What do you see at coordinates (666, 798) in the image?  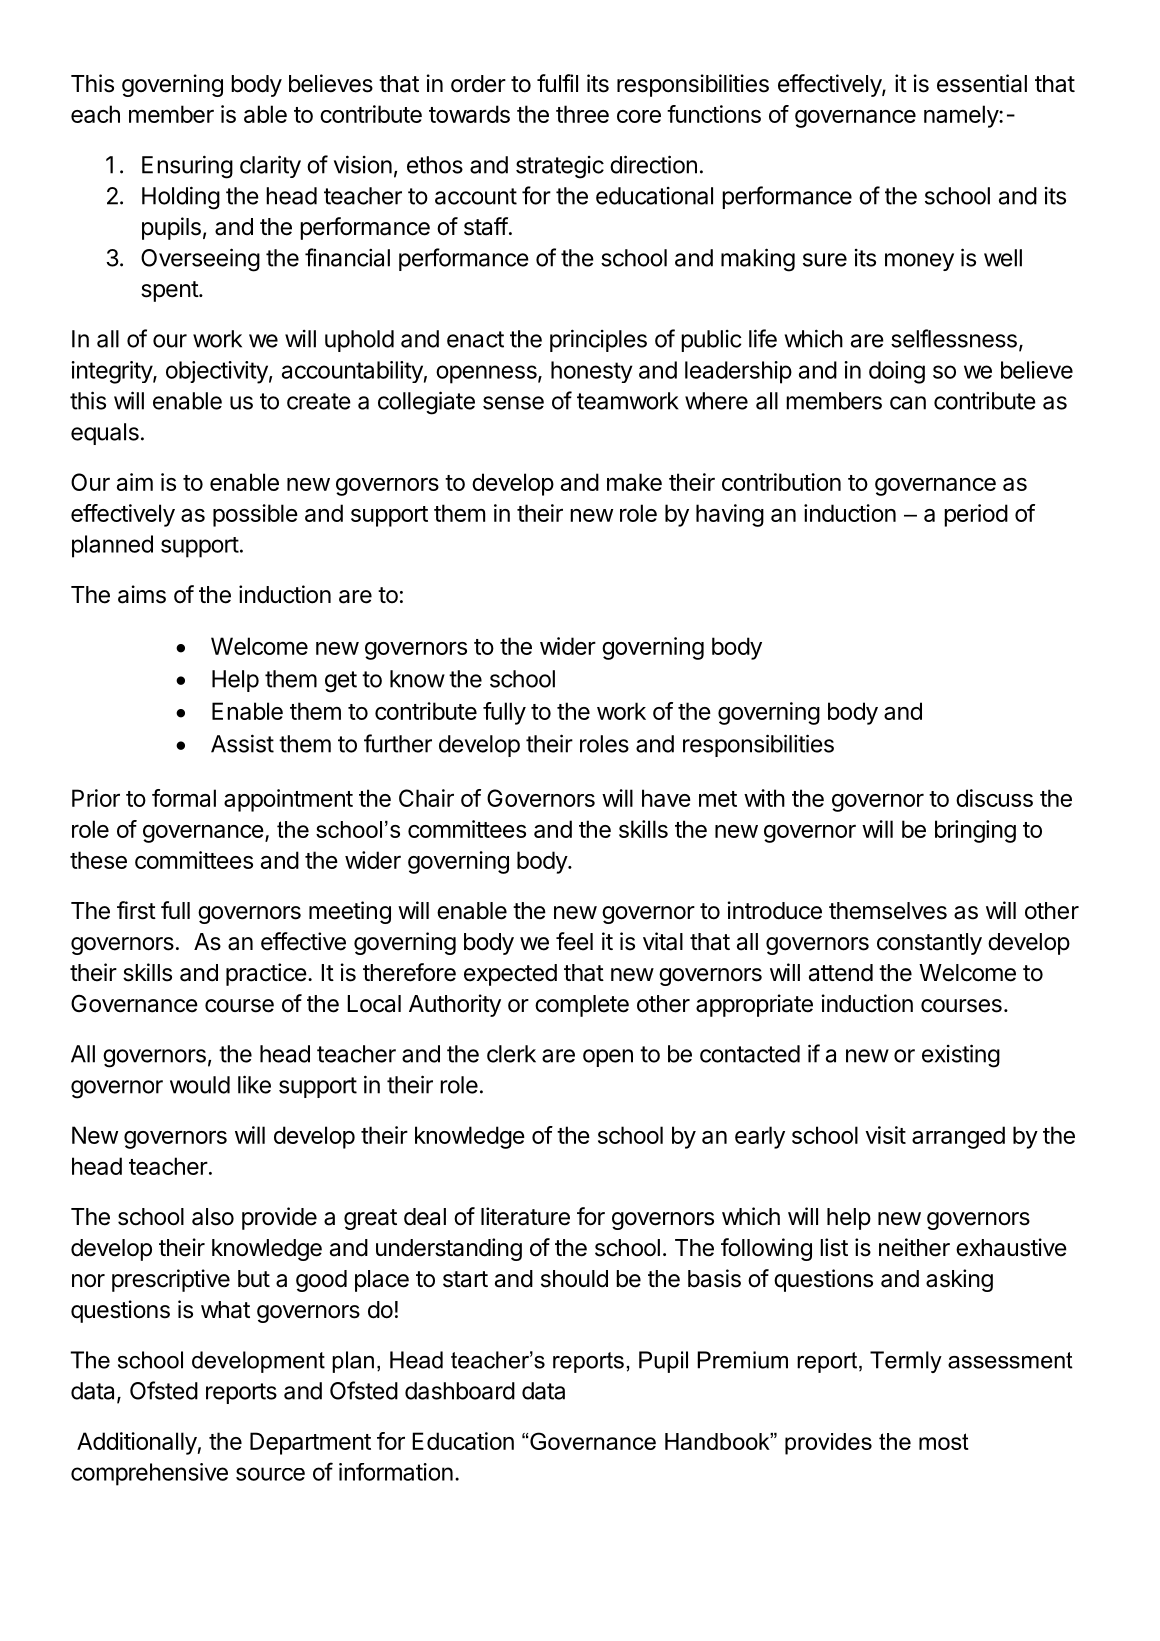 I see `have` at bounding box center [666, 798].
